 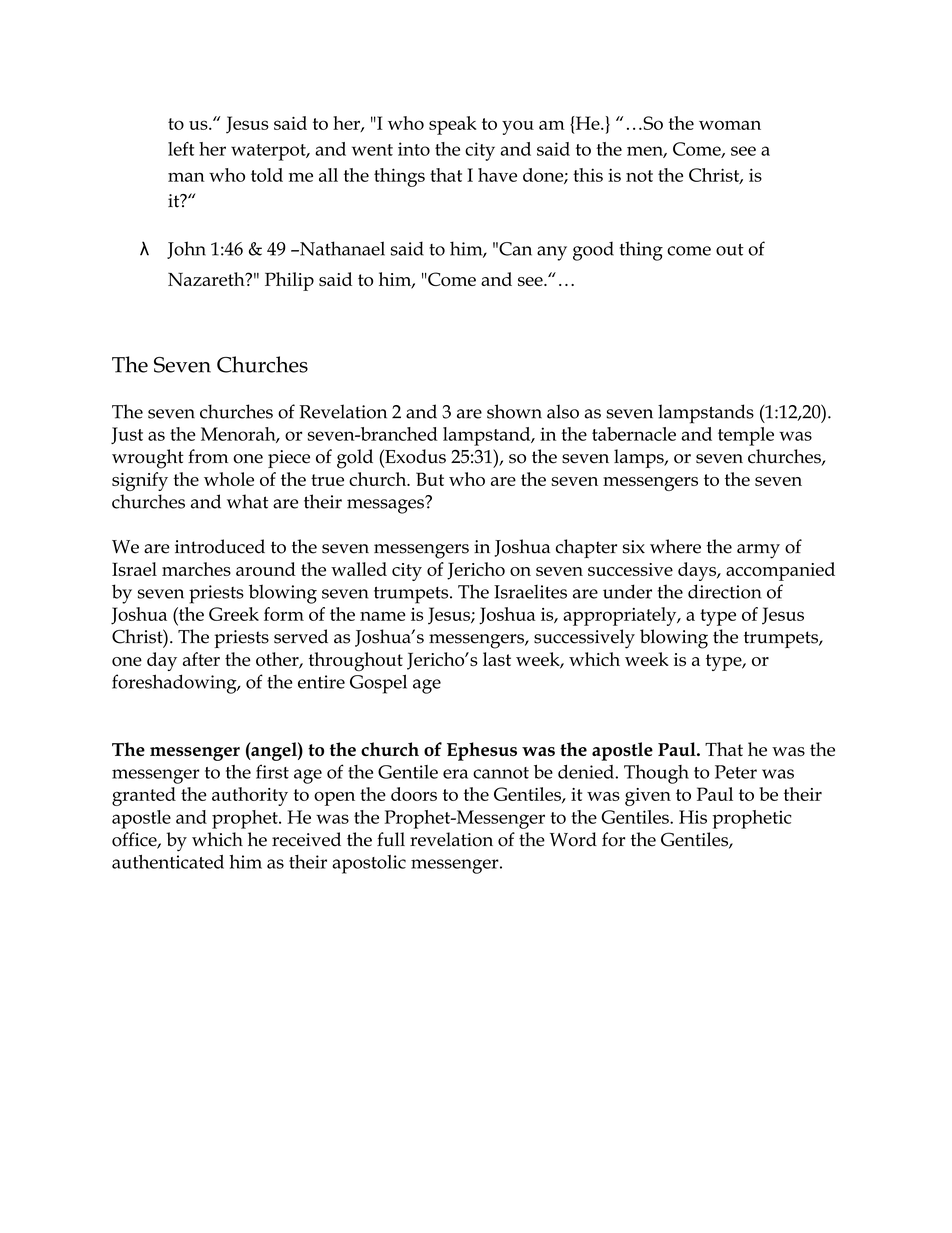 What do you see at coordinates (648, 797) in the screenshot?
I see `given` at bounding box center [648, 797].
